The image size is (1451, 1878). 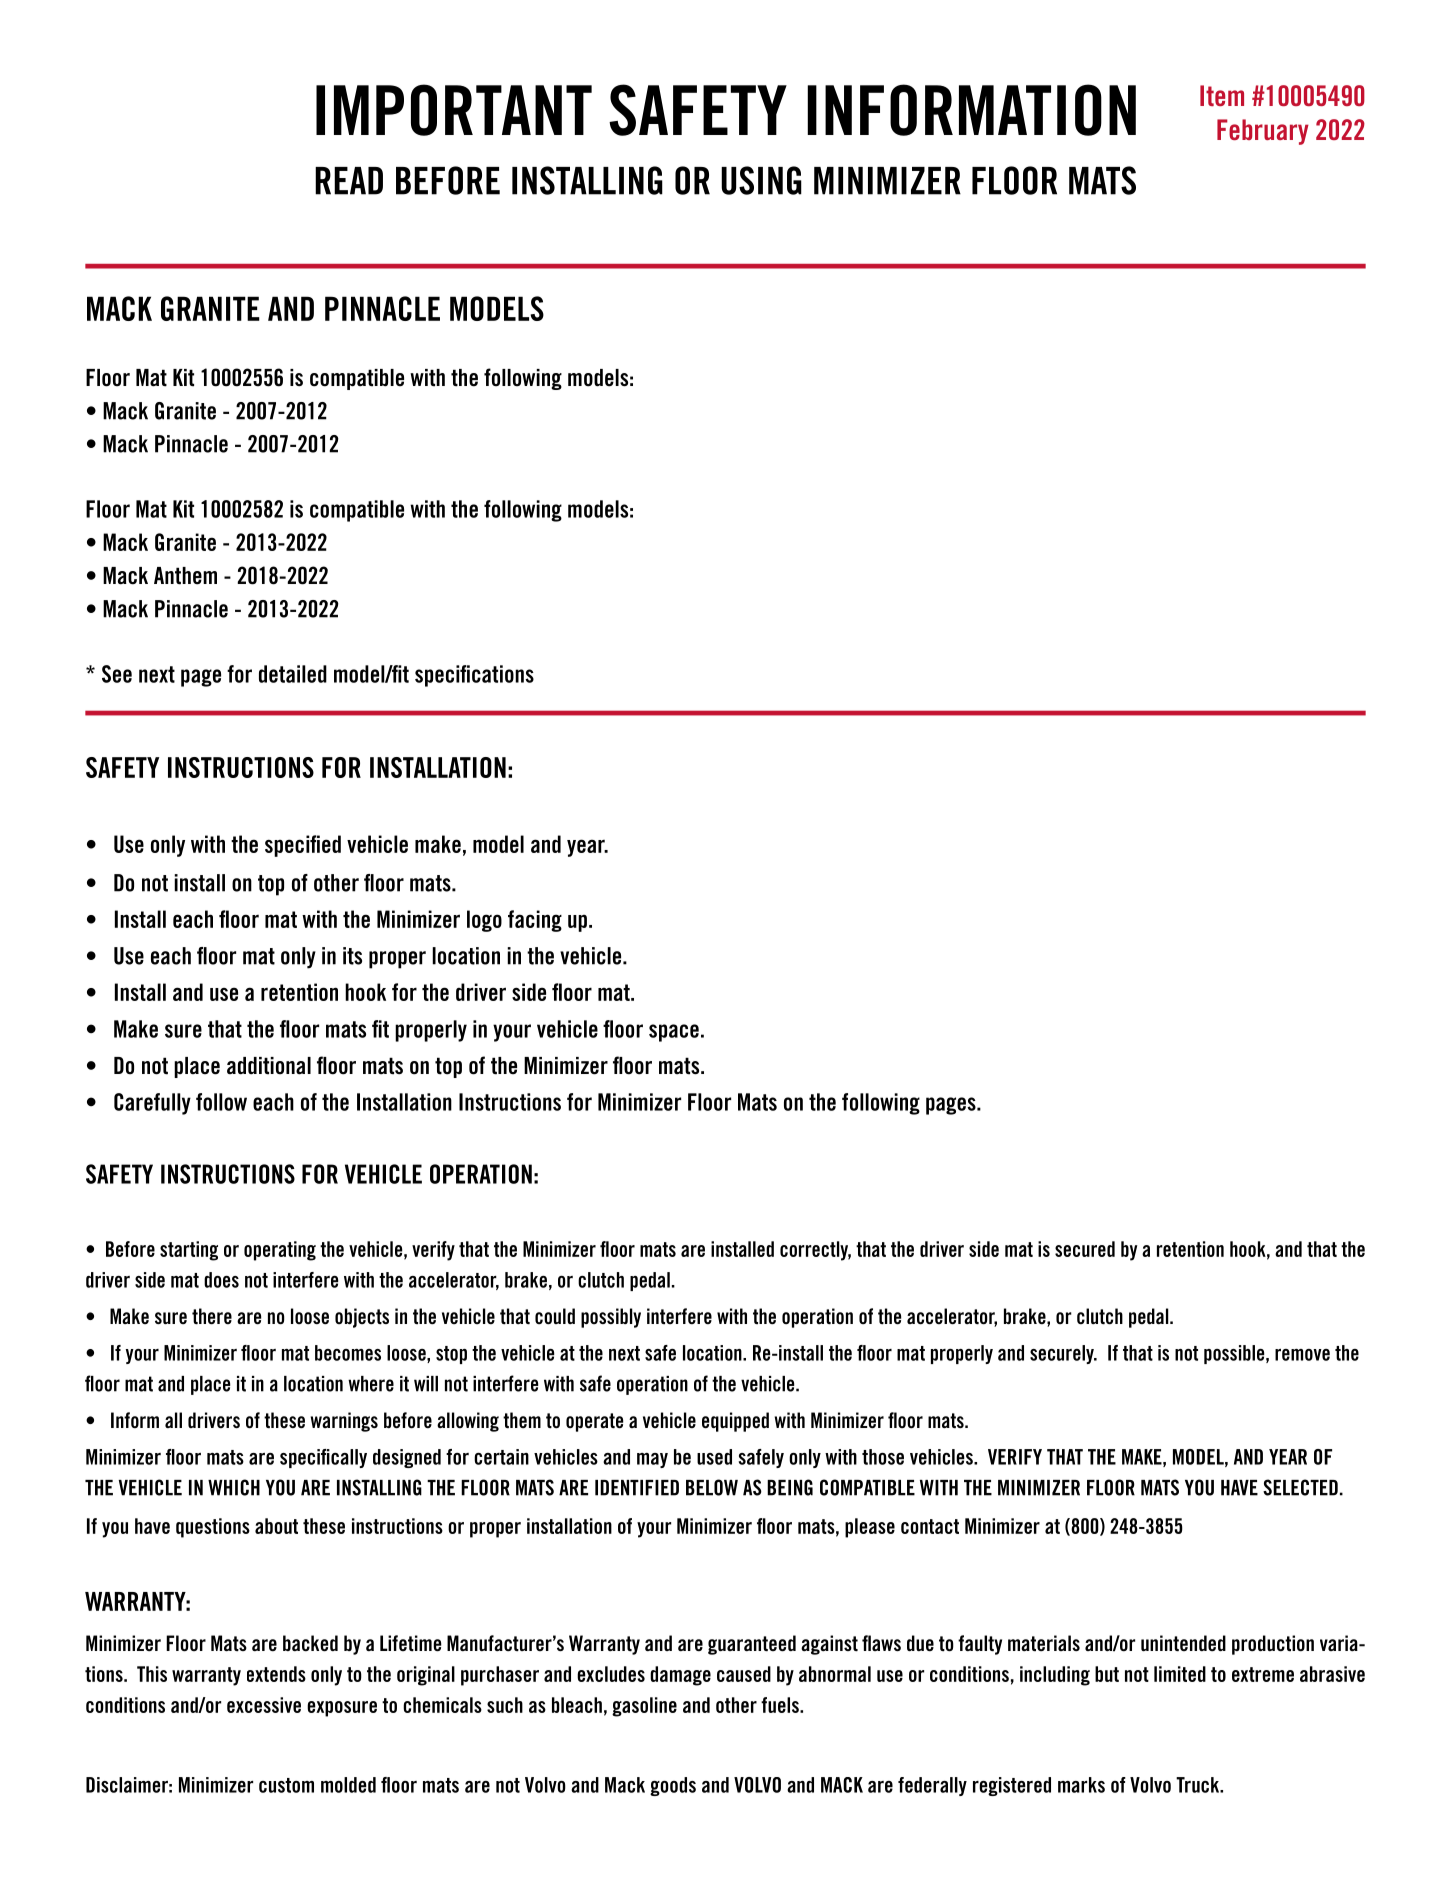 What do you see at coordinates (352, 956) in the screenshot?
I see `its` at bounding box center [352, 956].
